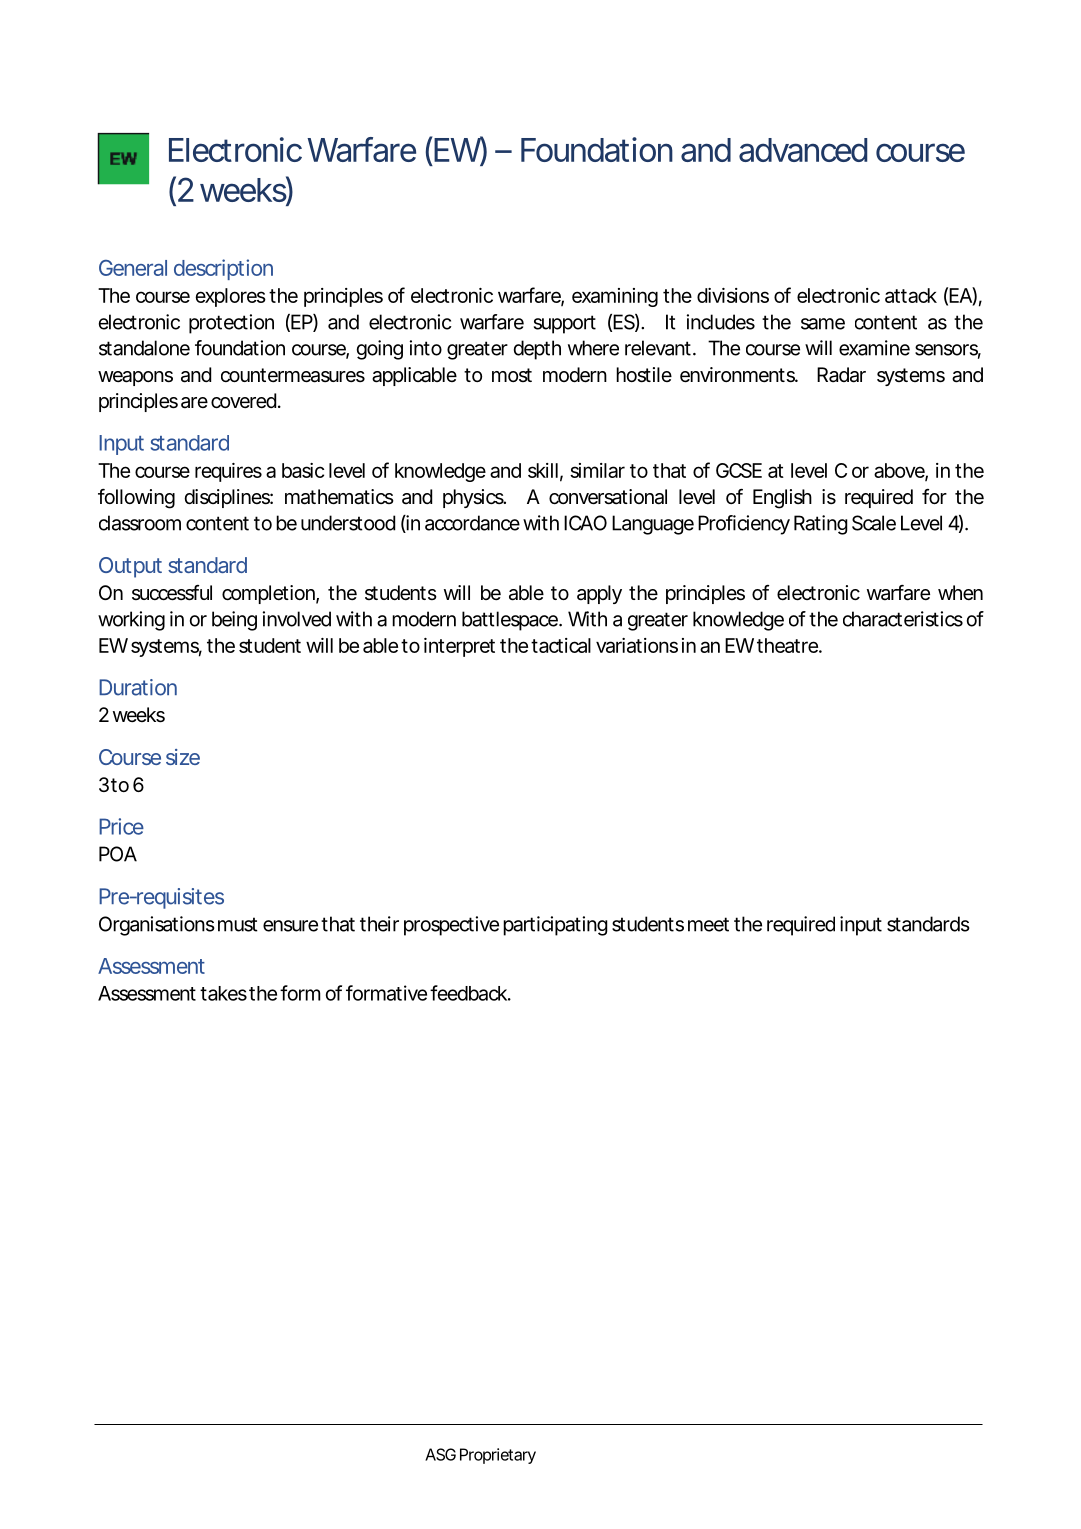 This screenshot has width=1081, height=1529. I want to click on Proficiency, so click(744, 525).
